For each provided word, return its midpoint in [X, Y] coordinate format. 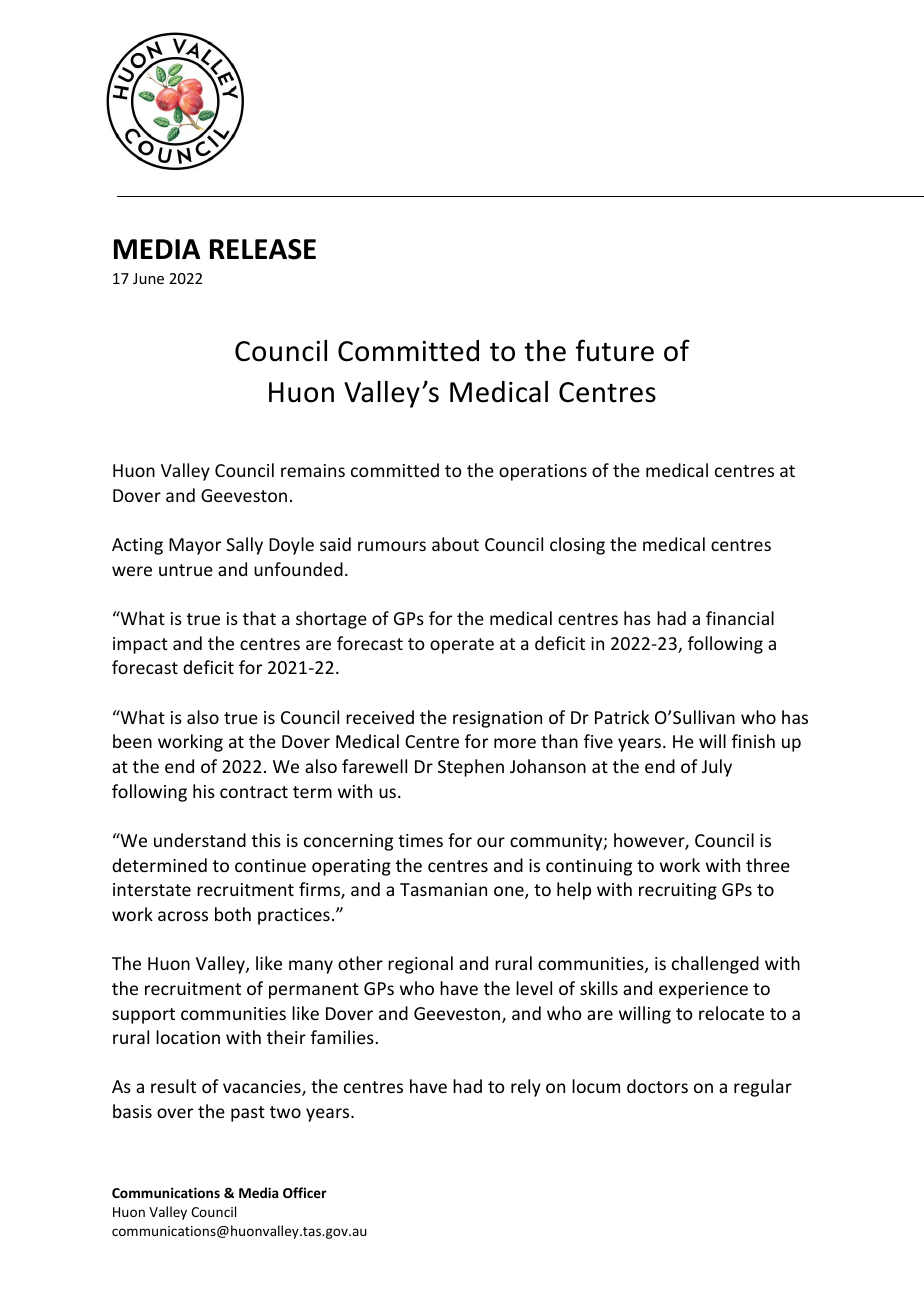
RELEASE [263, 249]
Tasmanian [443, 889]
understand [200, 840]
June [148, 278]
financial [740, 618]
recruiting [678, 891]
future [615, 350]
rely [526, 1088]
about [455, 544]
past [248, 1114]
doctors [657, 1086]
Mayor [195, 546]
